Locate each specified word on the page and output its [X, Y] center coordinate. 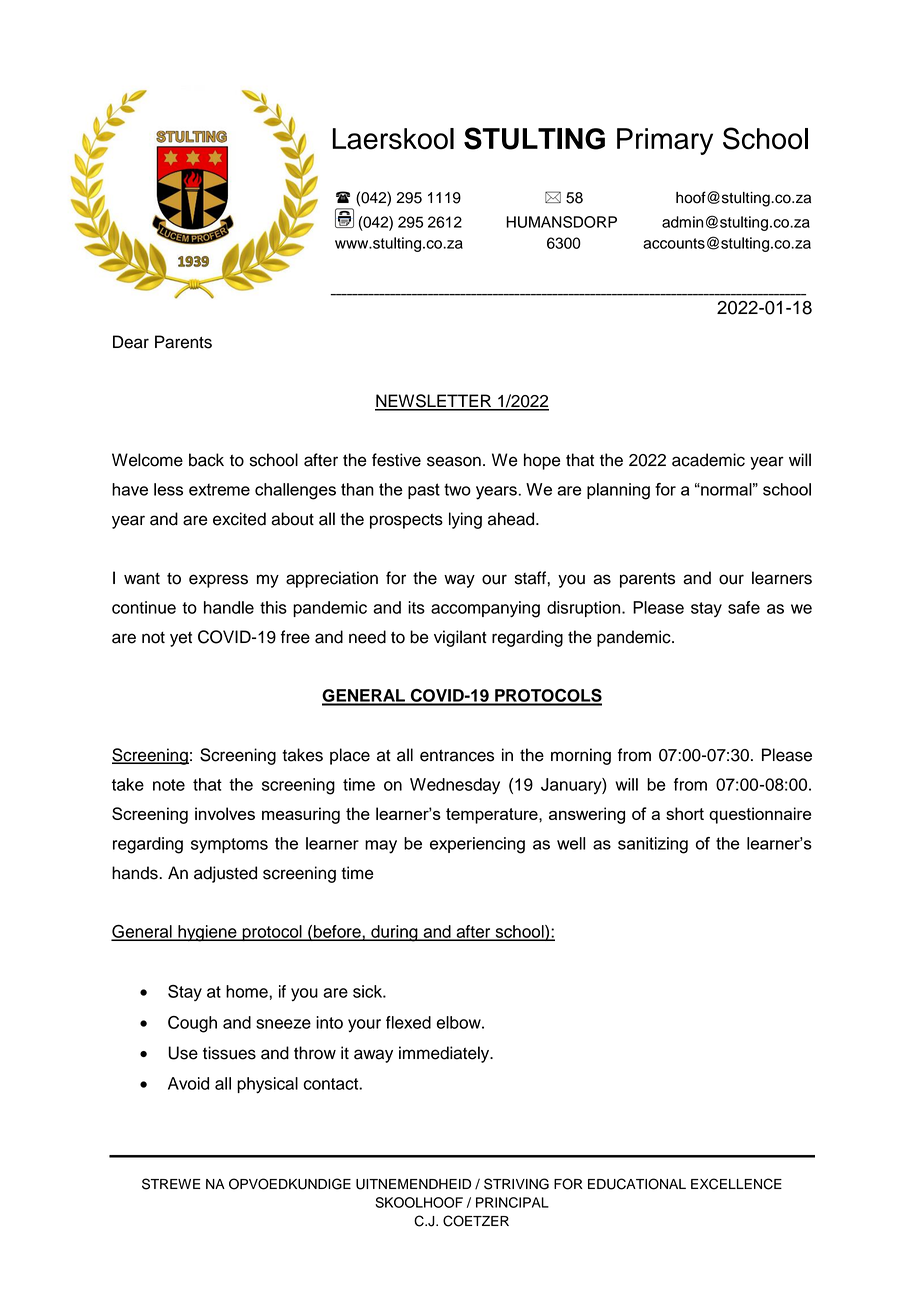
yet [181, 639]
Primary [665, 141]
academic [708, 460]
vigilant [460, 638]
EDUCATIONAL [637, 1184]
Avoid [188, 1083]
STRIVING [516, 1184]
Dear [131, 342]
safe [744, 607]
